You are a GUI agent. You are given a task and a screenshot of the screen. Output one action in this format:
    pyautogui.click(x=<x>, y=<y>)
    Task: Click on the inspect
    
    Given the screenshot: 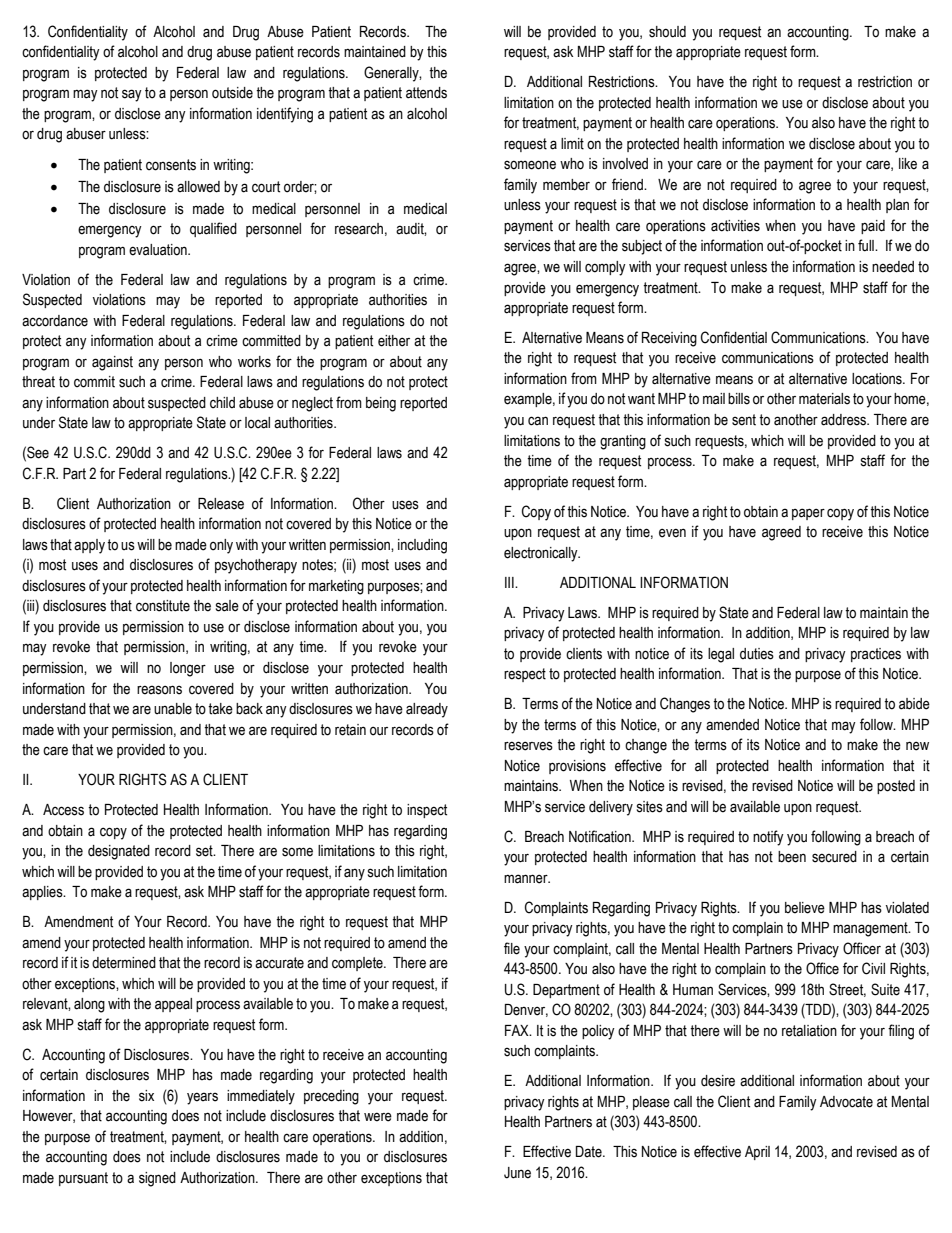 What is the action you would take?
    pyautogui.click(x=427, y=811)
